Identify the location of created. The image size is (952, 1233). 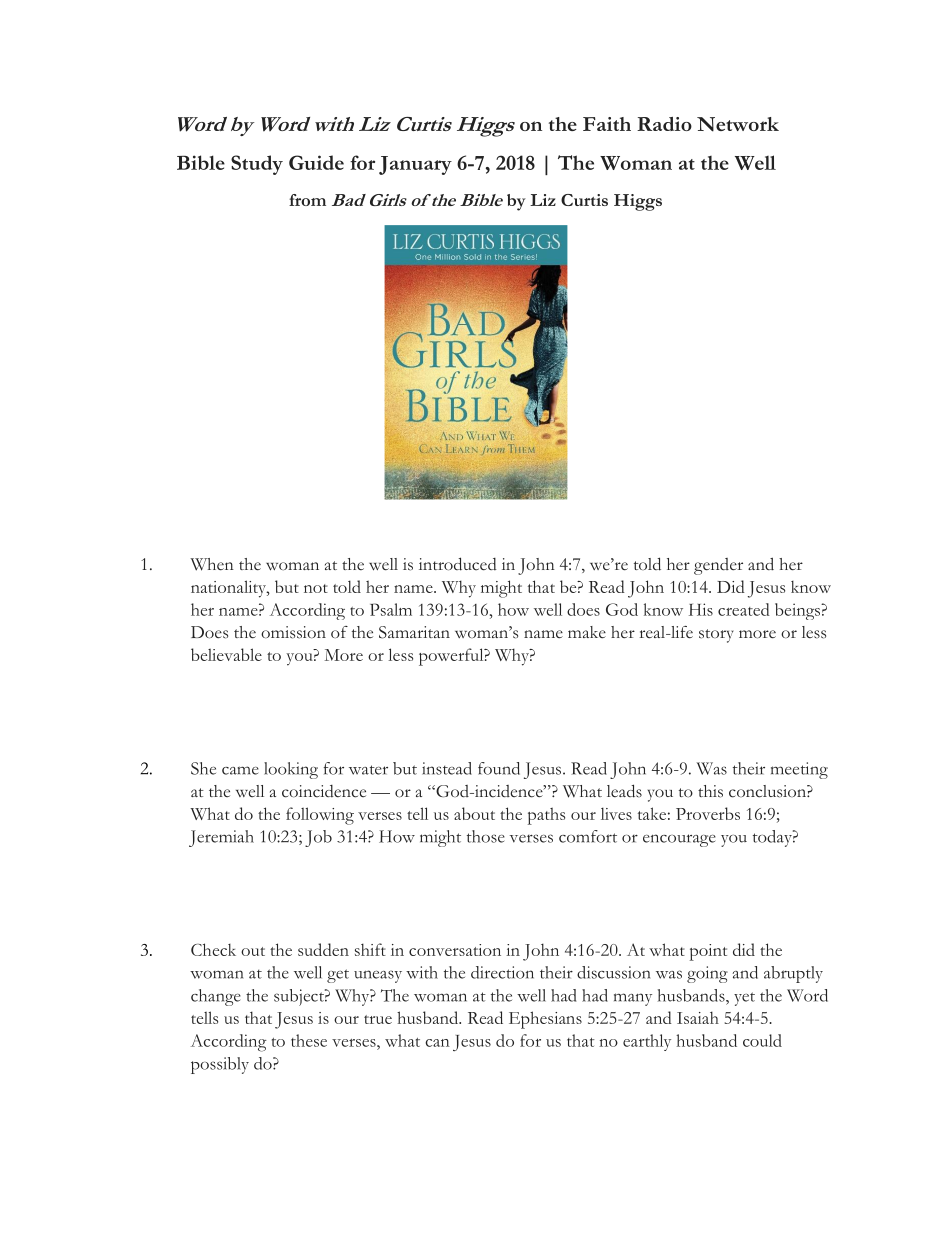
(744, 609).
